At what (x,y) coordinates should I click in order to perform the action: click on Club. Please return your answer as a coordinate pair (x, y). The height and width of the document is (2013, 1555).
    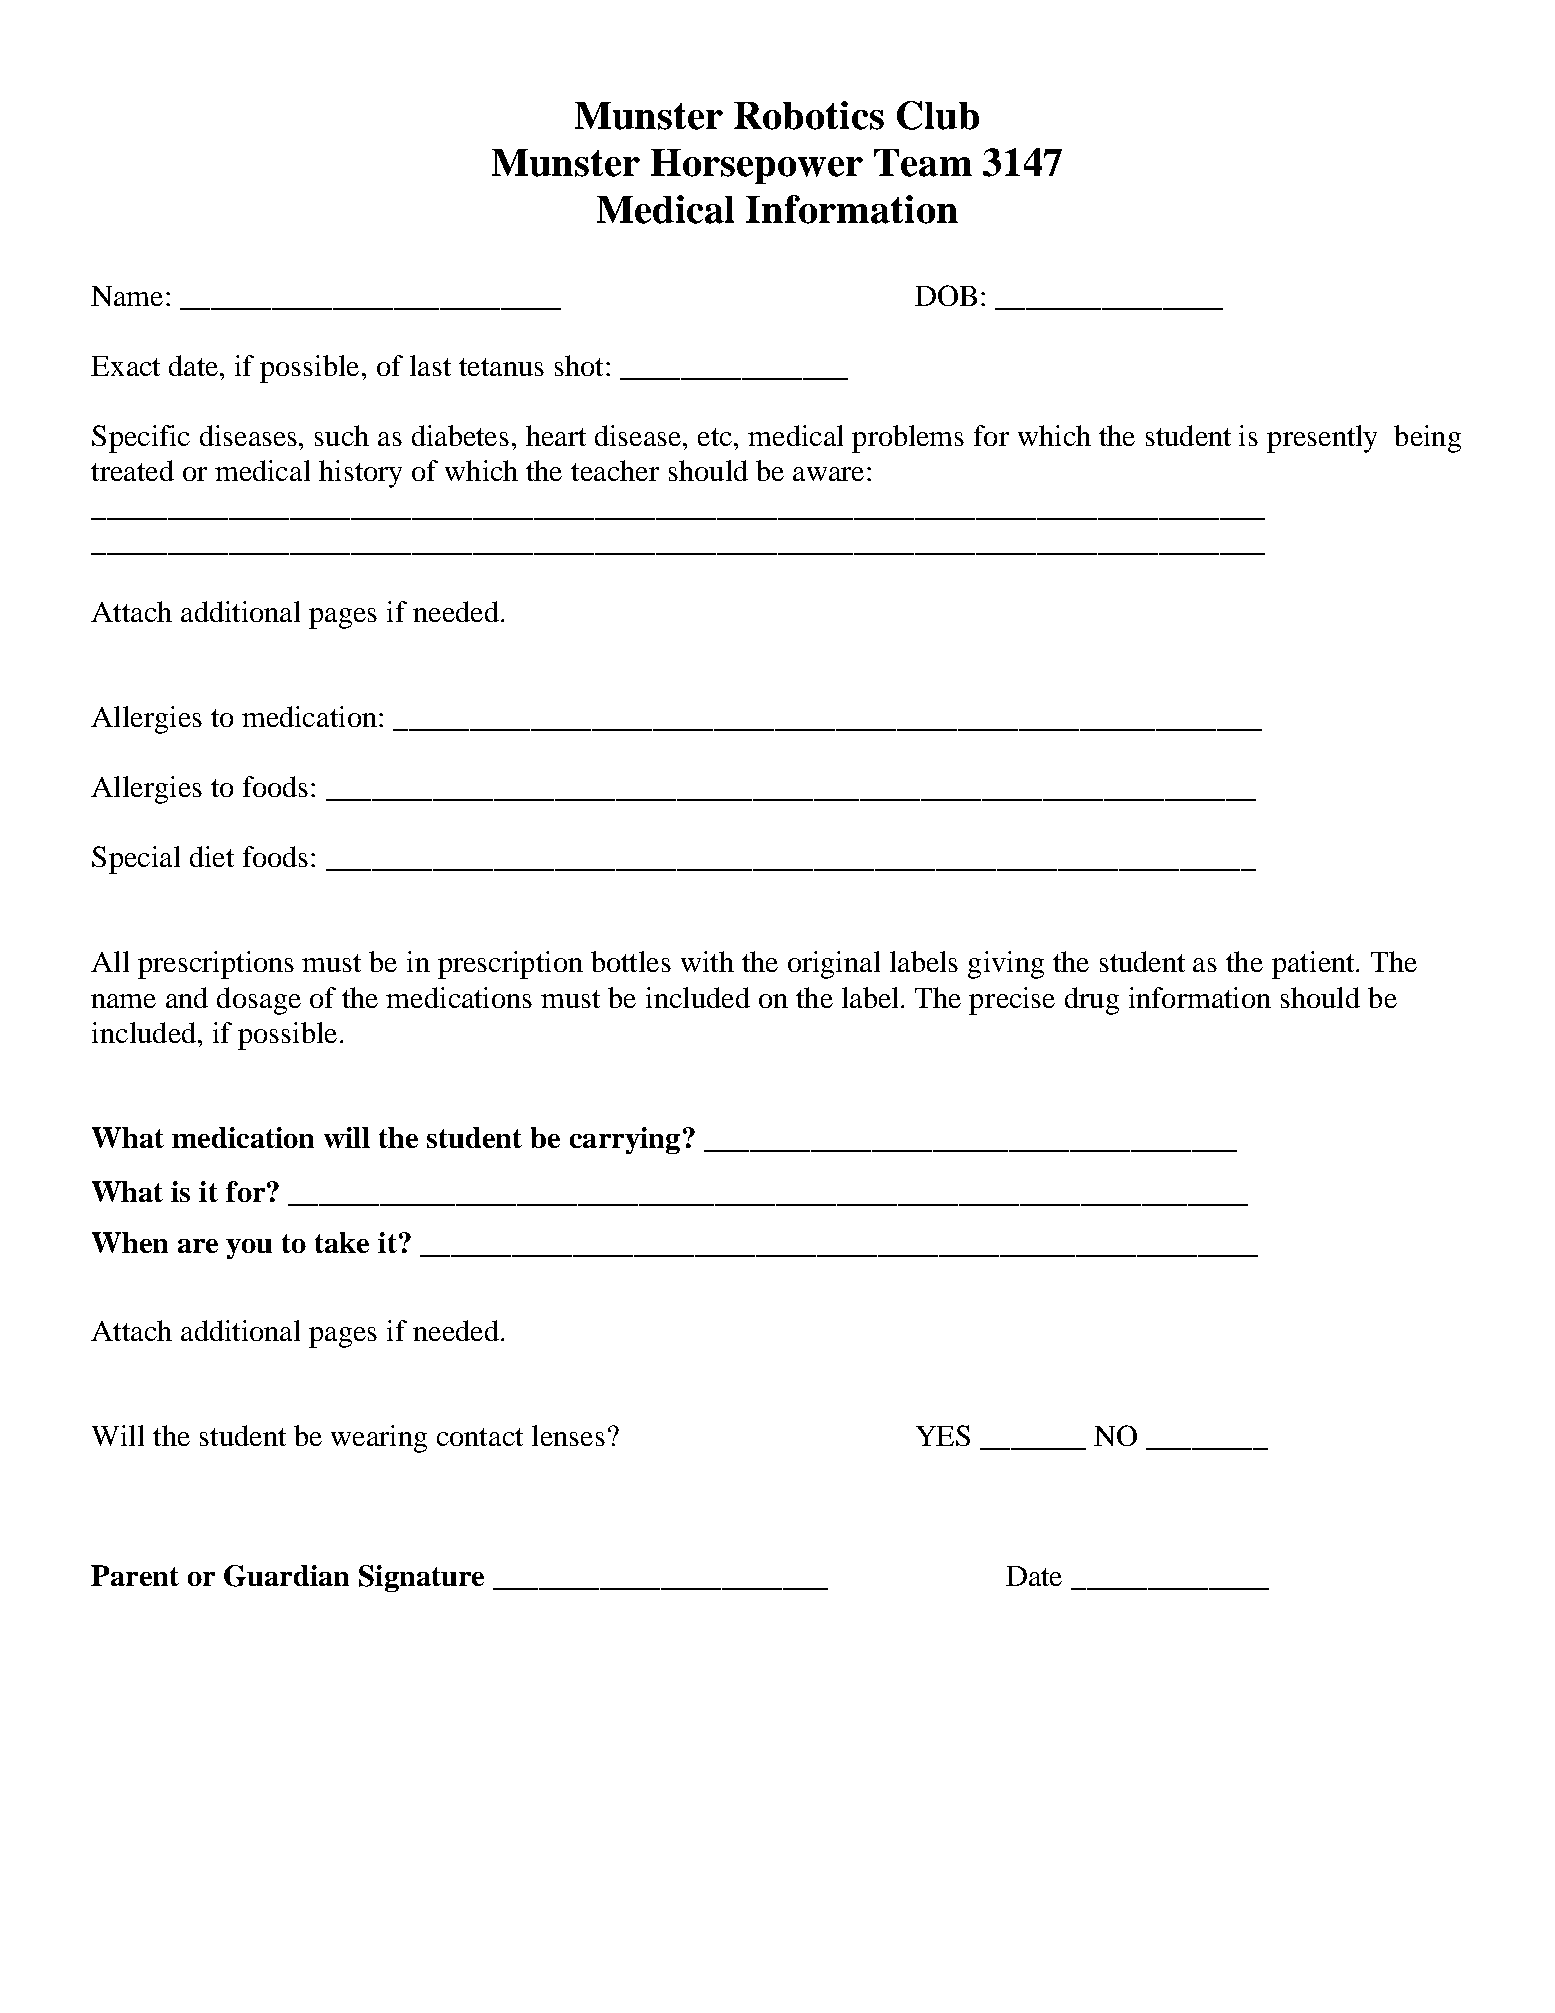
    Looking at the image, I should click on (938, 115).
